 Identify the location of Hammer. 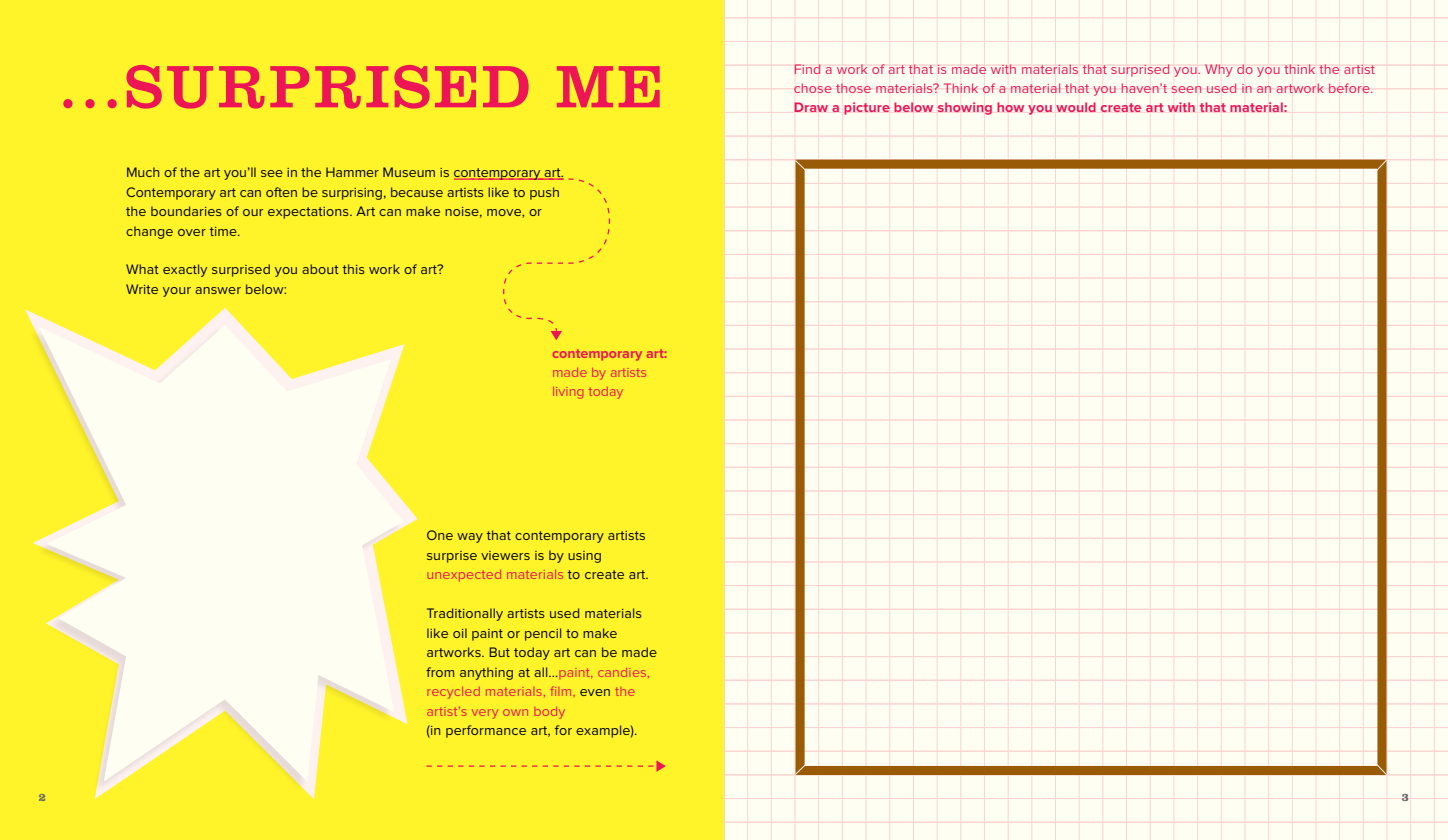
(352, 172).
